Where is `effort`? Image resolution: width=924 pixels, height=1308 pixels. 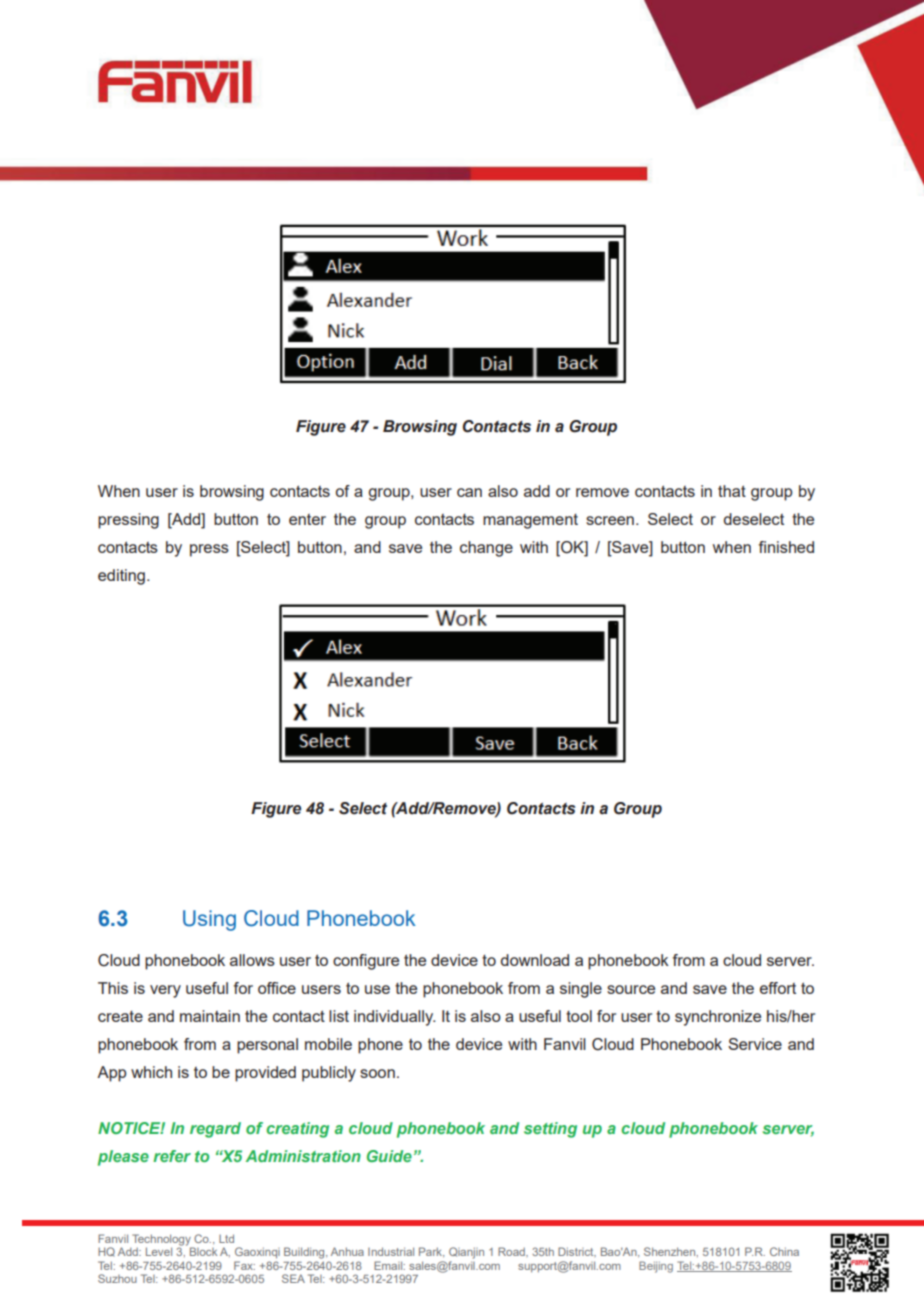 effort is located at coordinates (778, 988).
